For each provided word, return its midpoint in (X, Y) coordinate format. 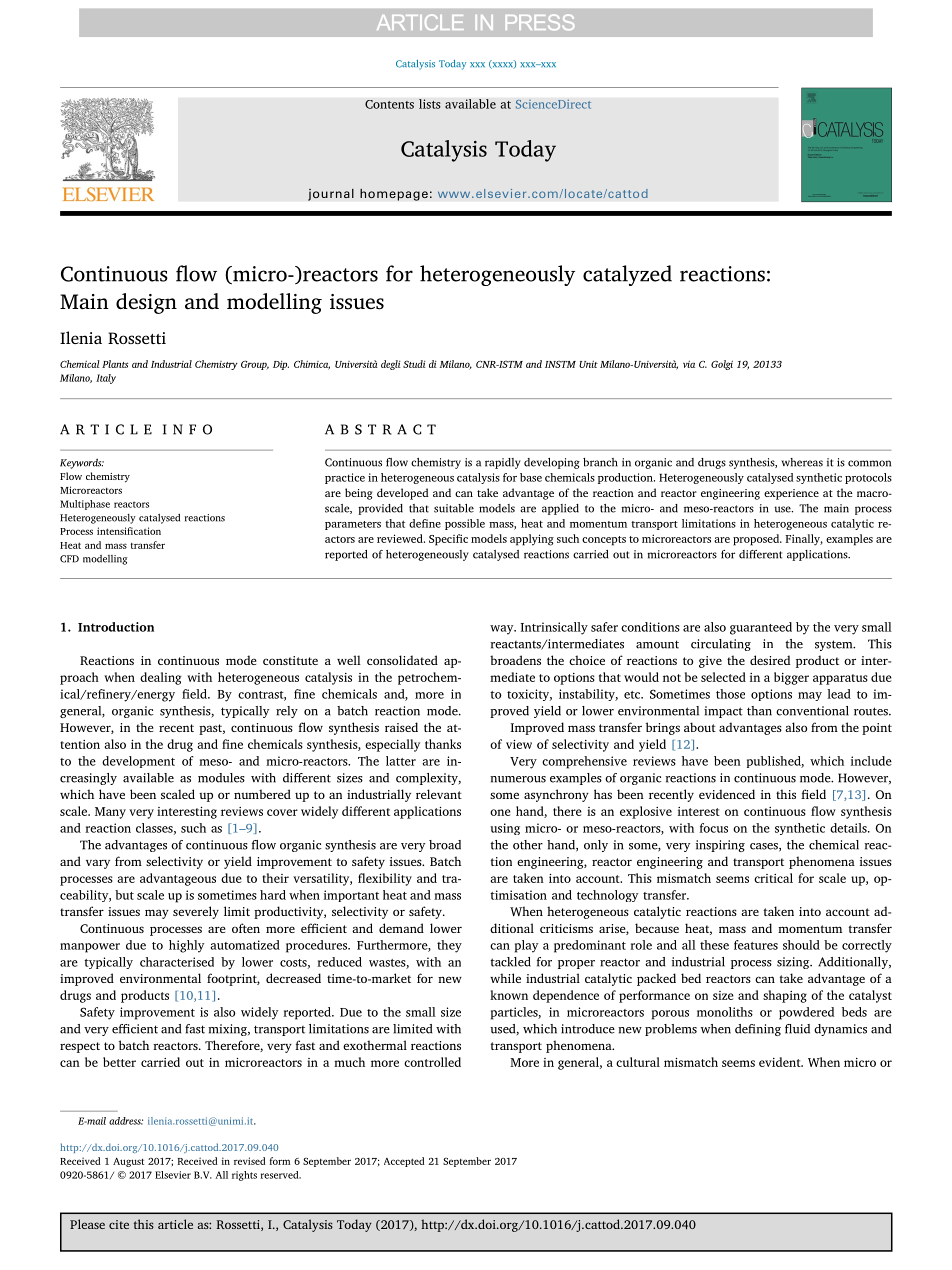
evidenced (727, 794)
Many (110, 813)
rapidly (503, 463)
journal (331, 194)
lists (430, 104)
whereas (802, 462)
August (128, 1162)
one (500, 812)
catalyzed (627, 275)
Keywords (82, 463)
